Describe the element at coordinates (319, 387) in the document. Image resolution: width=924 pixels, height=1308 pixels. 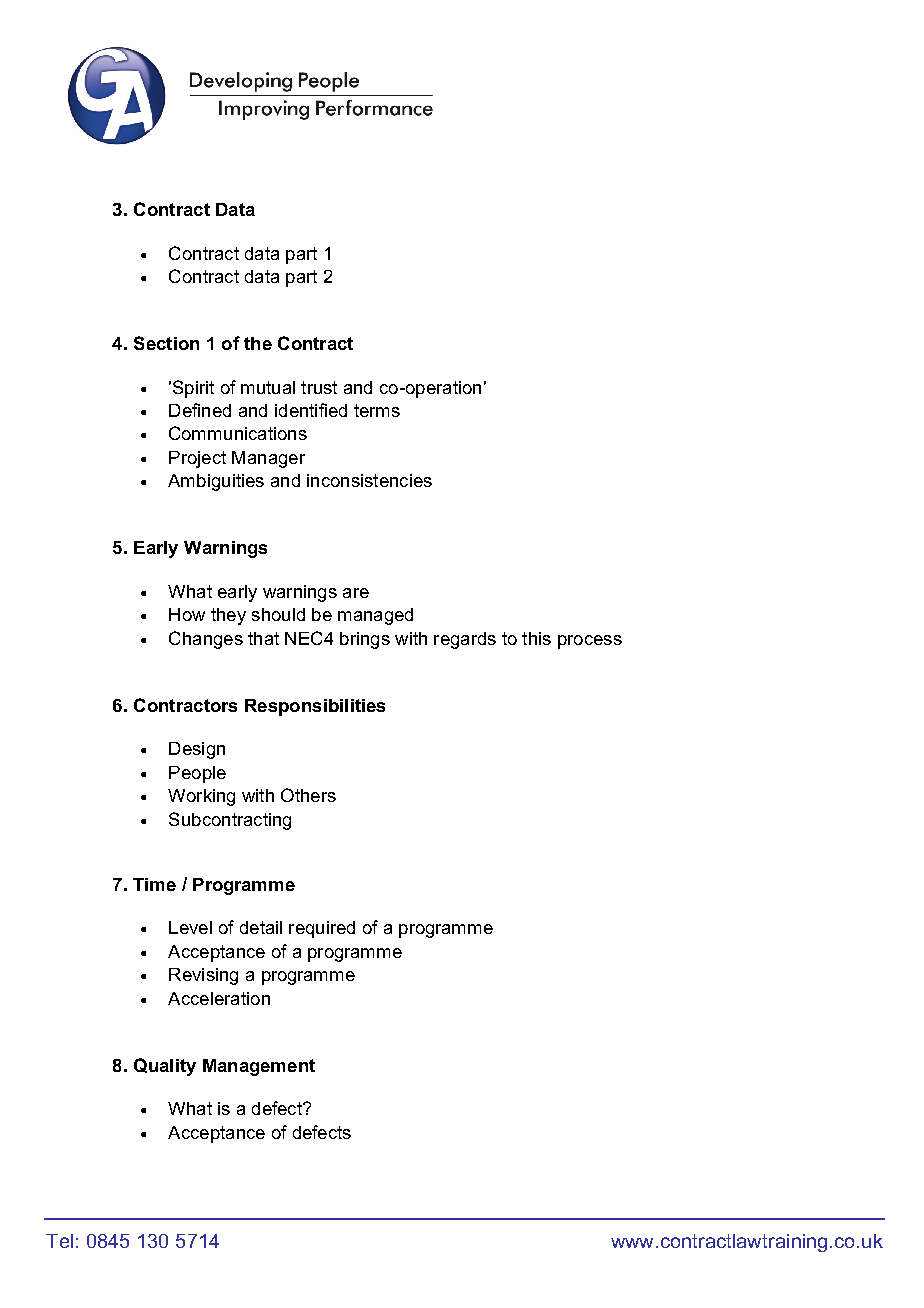
I see `trust` at that location.
